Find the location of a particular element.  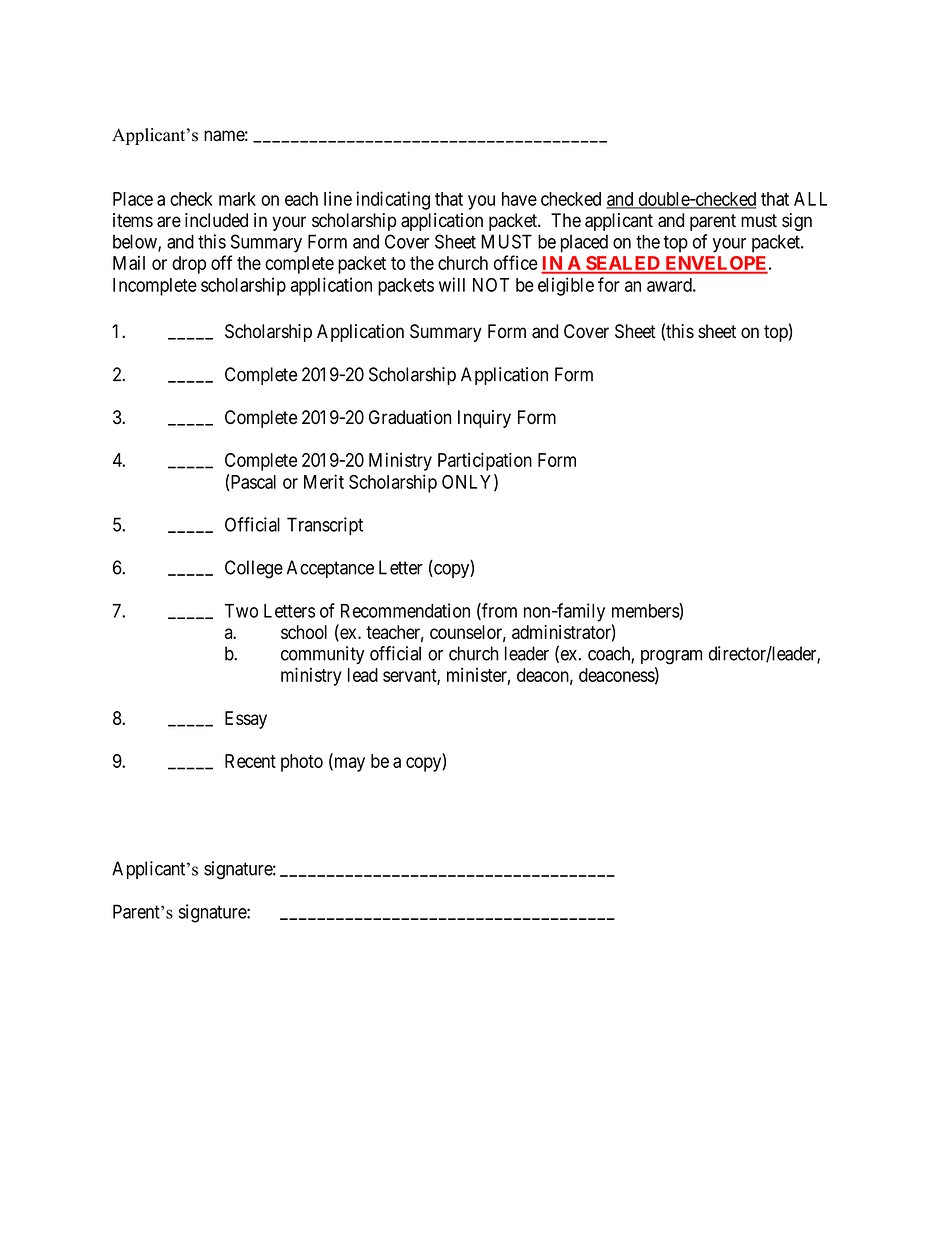

Recommendation is located at coordinates (405, 610).
